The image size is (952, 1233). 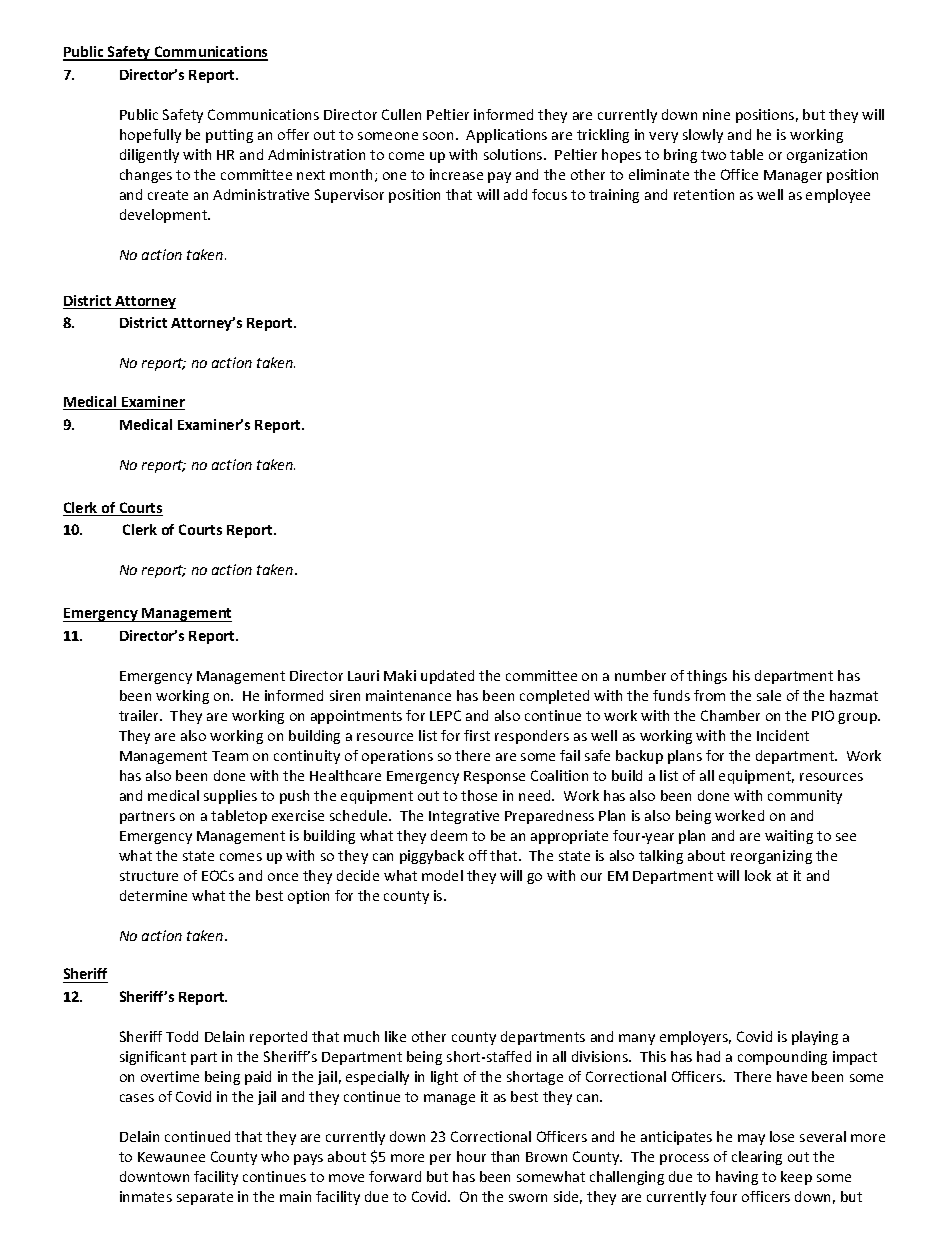 I want to click on look, so click(x=758, y=875).
